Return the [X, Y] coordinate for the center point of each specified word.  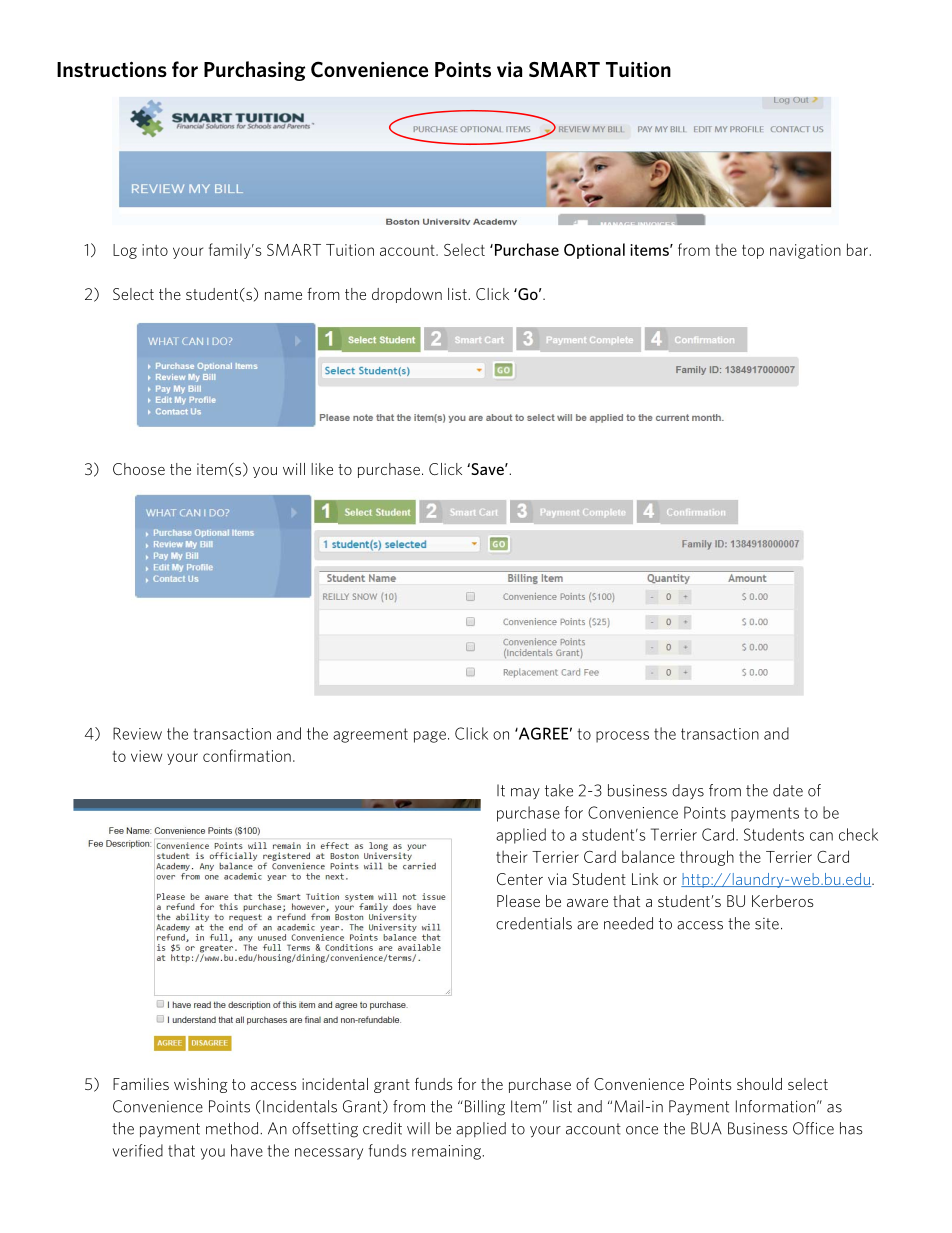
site [767, 924]
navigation [805, 251]
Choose [139, 469]
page [430, 737]
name [283, 296]
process [622, 737]
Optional [594, 251]
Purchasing [254, 71]
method [233, 1128]
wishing [201, 1085]
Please [518, 901]
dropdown [407, 295]
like [322, 469]
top [753, 252]
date [788, 790]
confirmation [247, 755]
